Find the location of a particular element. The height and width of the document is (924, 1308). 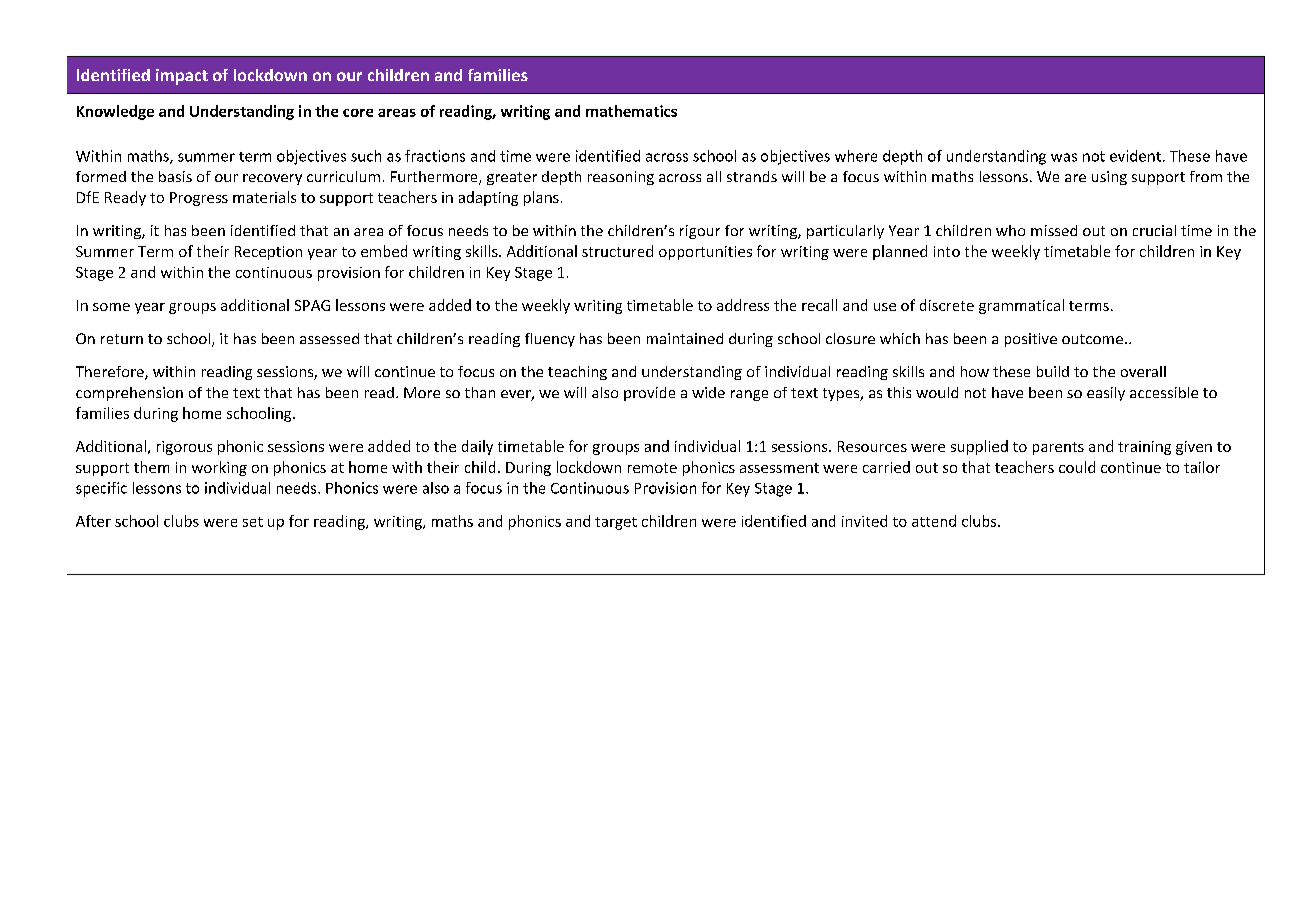

build is located at coordinates (1053, 371).
